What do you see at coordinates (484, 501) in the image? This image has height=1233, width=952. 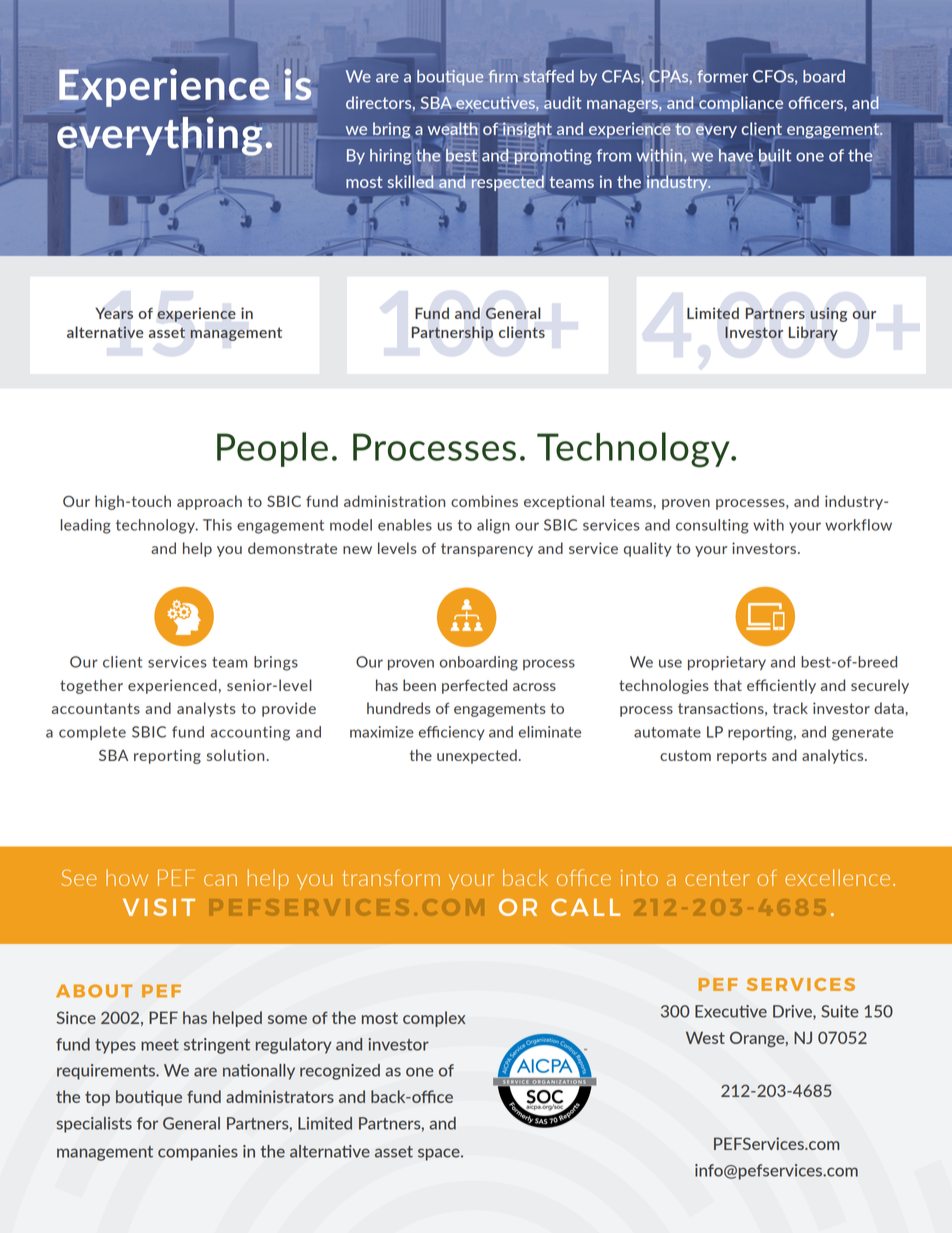 I see `combines` at bounding box center [484, 501].
